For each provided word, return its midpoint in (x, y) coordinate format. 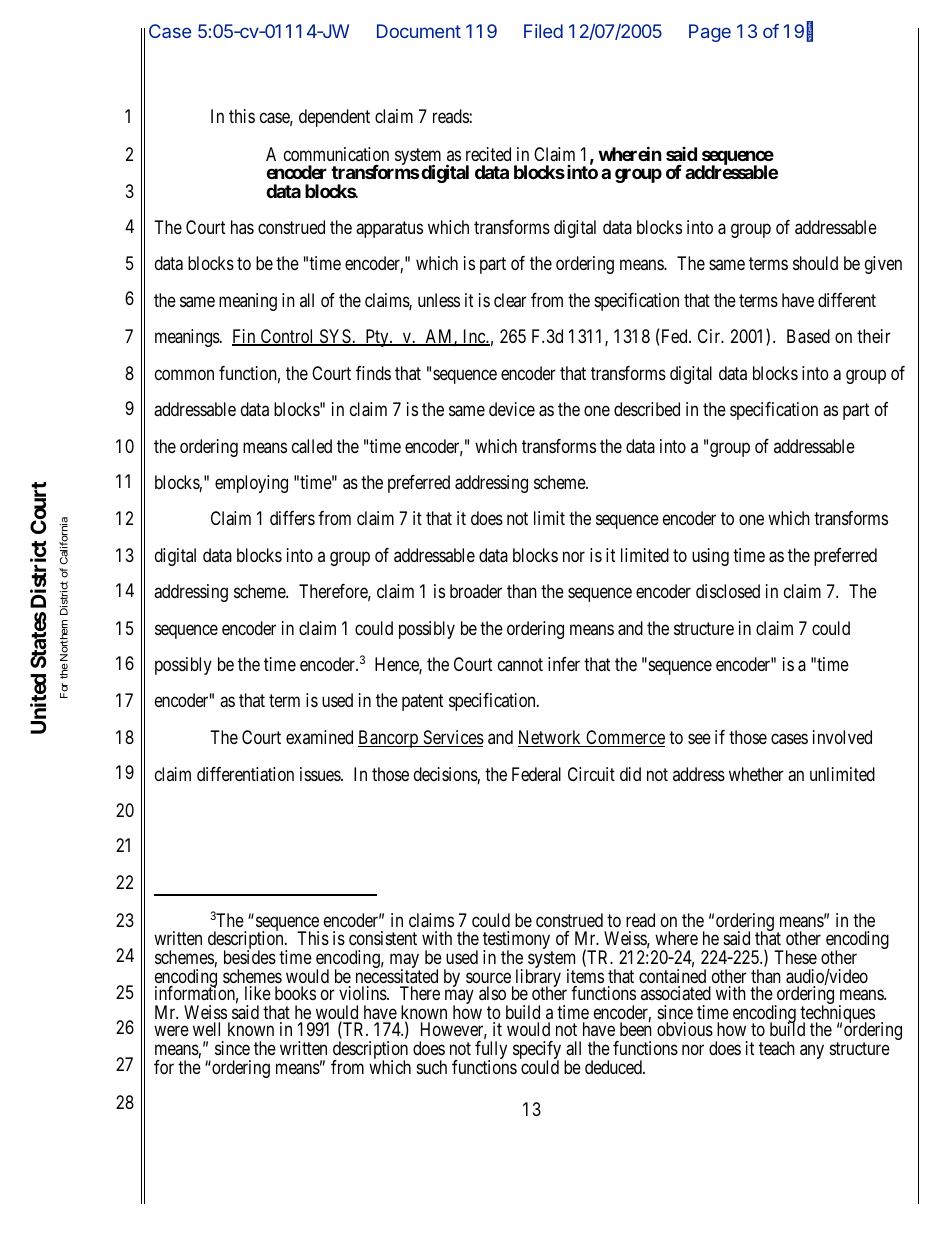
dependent (334, 118)
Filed (543, 31)
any (812, 1051)
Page (710, 33)
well (206, 1029)
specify (537, 1051)
